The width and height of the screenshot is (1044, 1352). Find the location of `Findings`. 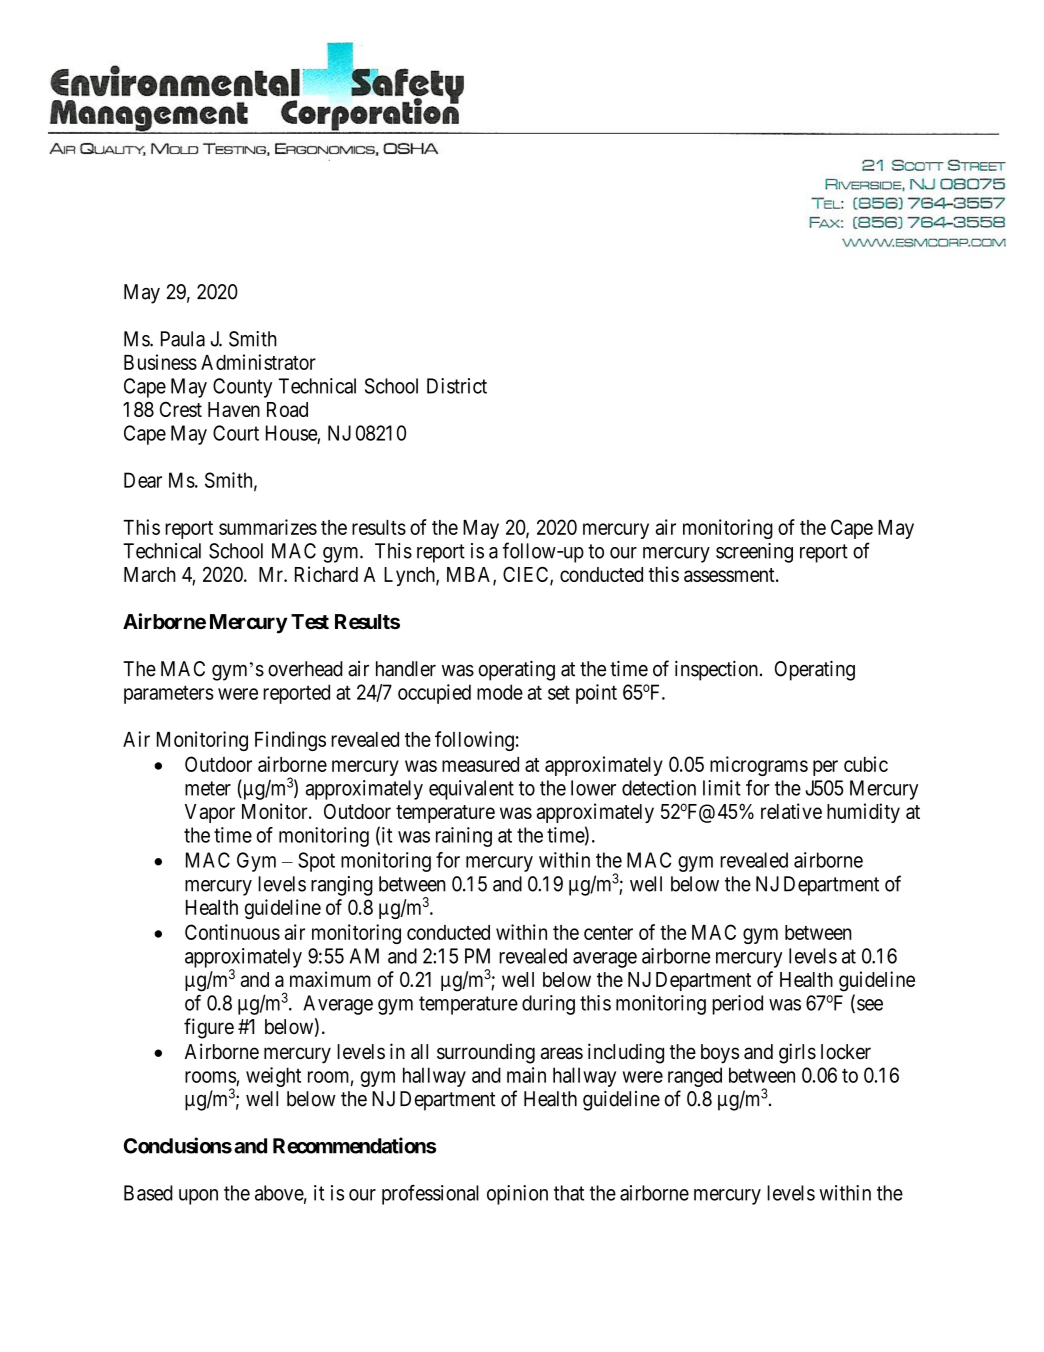

Findings is located at coordinates (290, 741).
